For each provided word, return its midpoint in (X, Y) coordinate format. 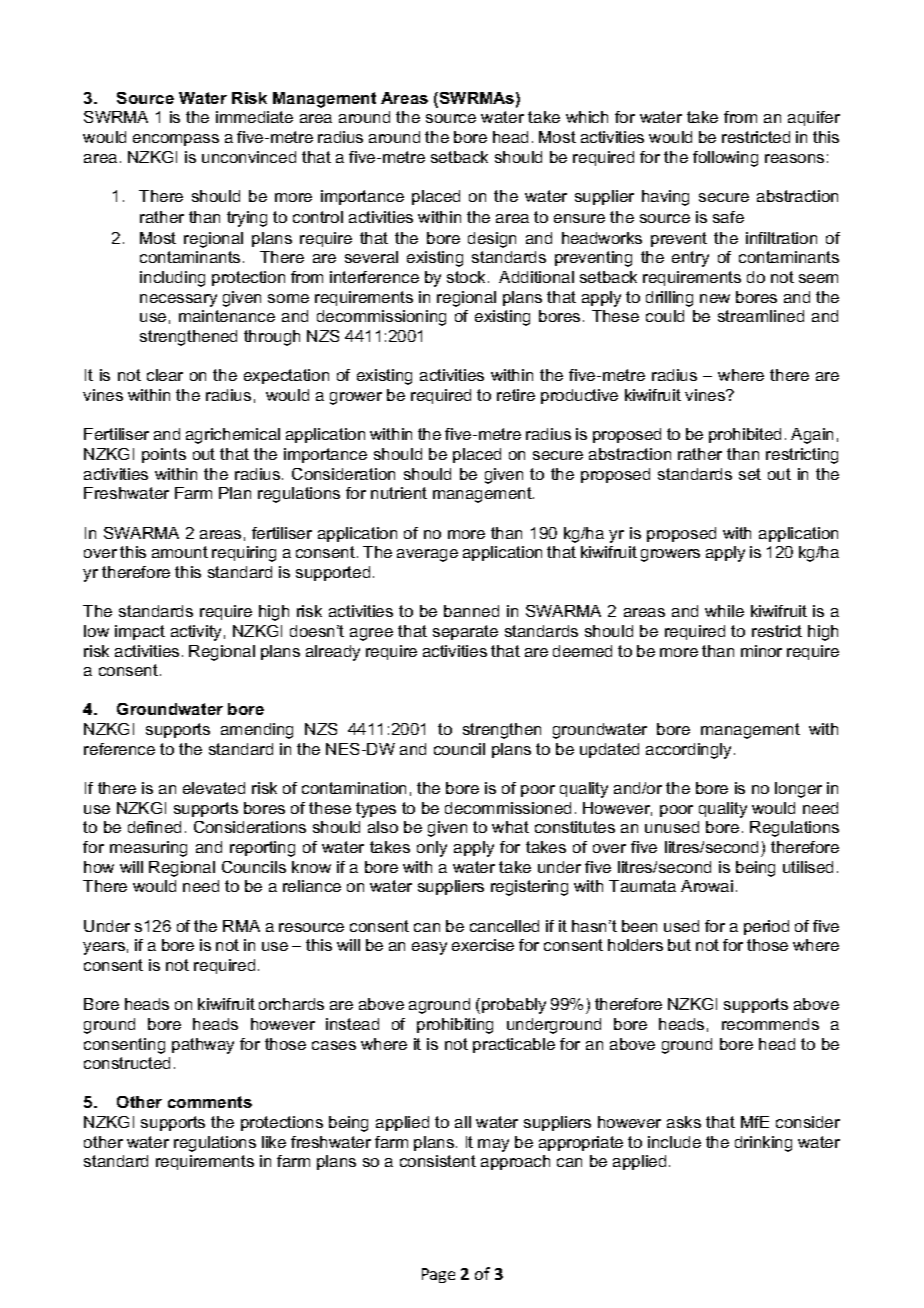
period (766, 927)
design (492, 240)
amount (180, 552)
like (274, 1142)
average (427, 555)
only (432, 849)
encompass (176, 140)
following (725, 159)
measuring (148, 849)
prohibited (745, 435)
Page (438, 1275)
